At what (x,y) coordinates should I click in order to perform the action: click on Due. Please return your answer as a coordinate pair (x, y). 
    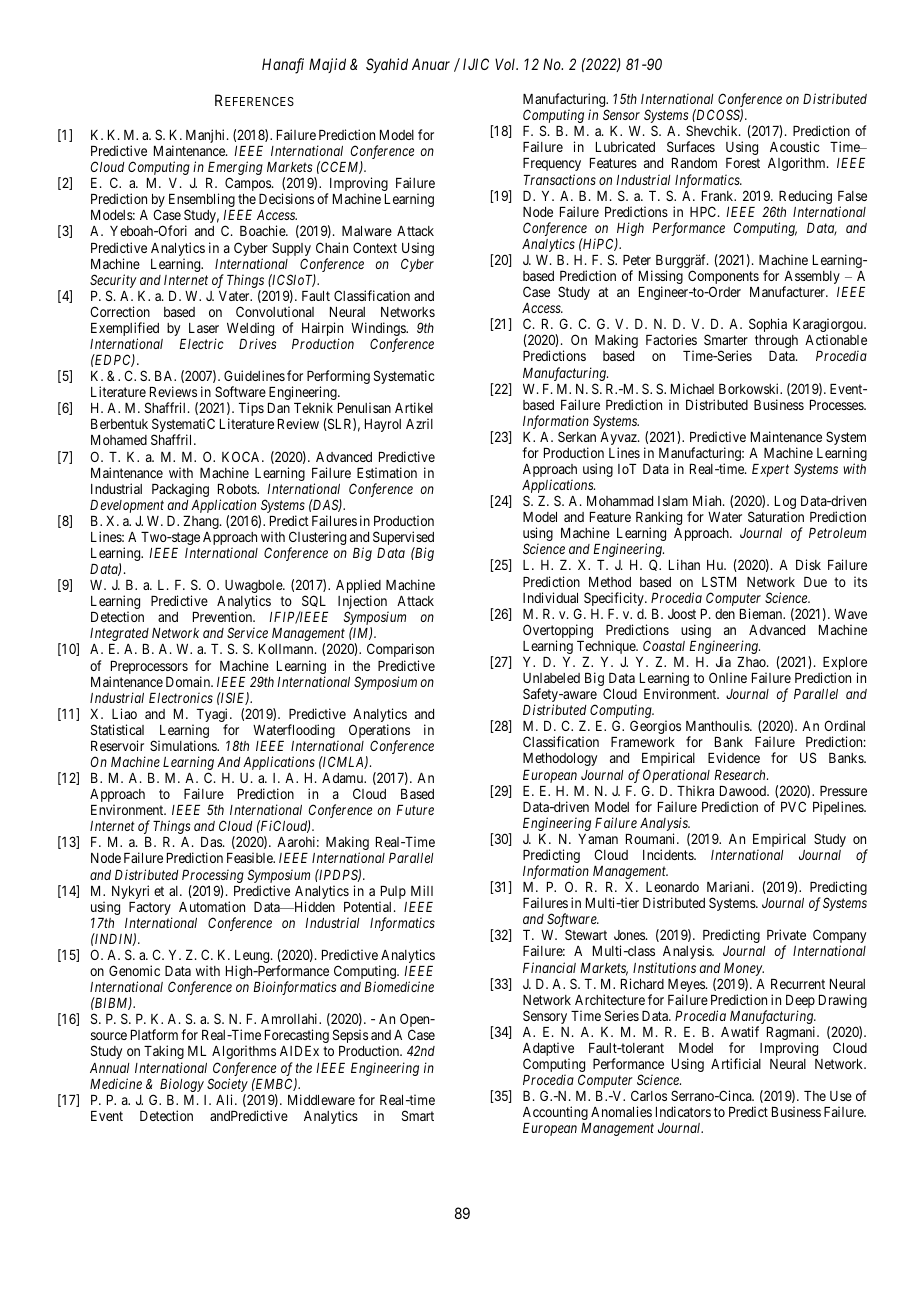
    Looking at the image, I should click on (815, 582).
